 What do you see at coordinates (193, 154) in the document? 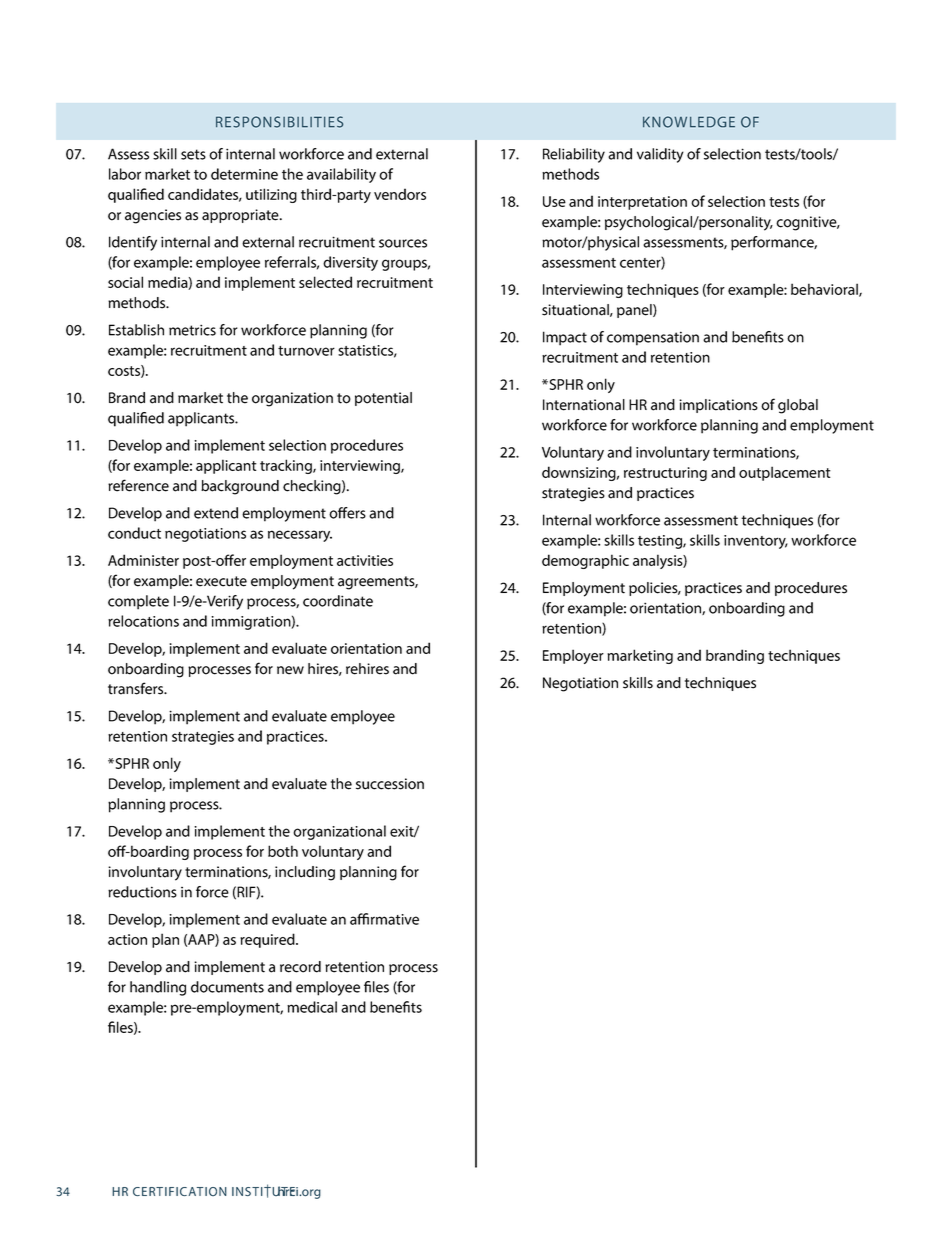
I see `sets` at bounding box center [193, 154].
